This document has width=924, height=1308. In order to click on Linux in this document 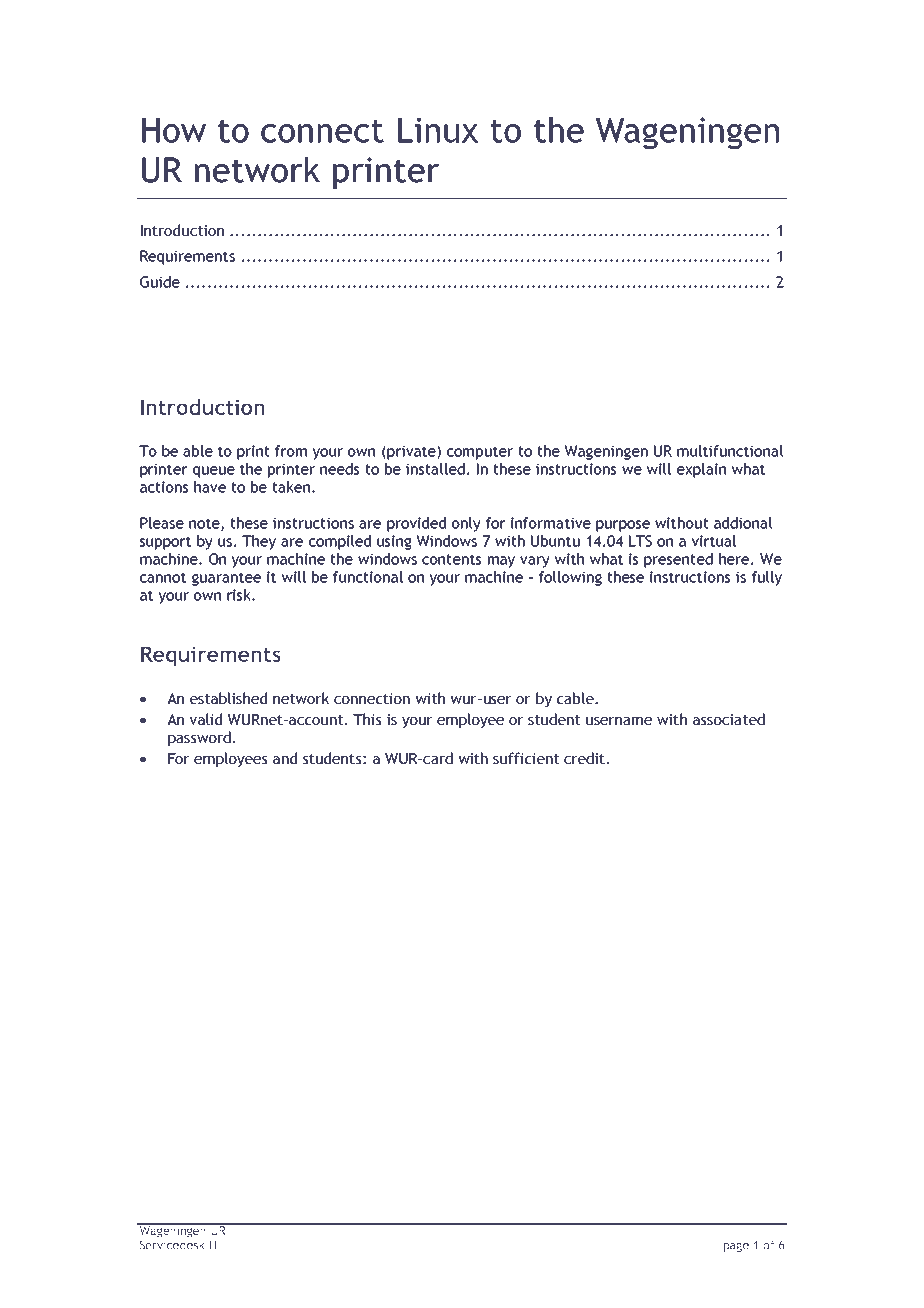, I will do `click(438, 130)`.
